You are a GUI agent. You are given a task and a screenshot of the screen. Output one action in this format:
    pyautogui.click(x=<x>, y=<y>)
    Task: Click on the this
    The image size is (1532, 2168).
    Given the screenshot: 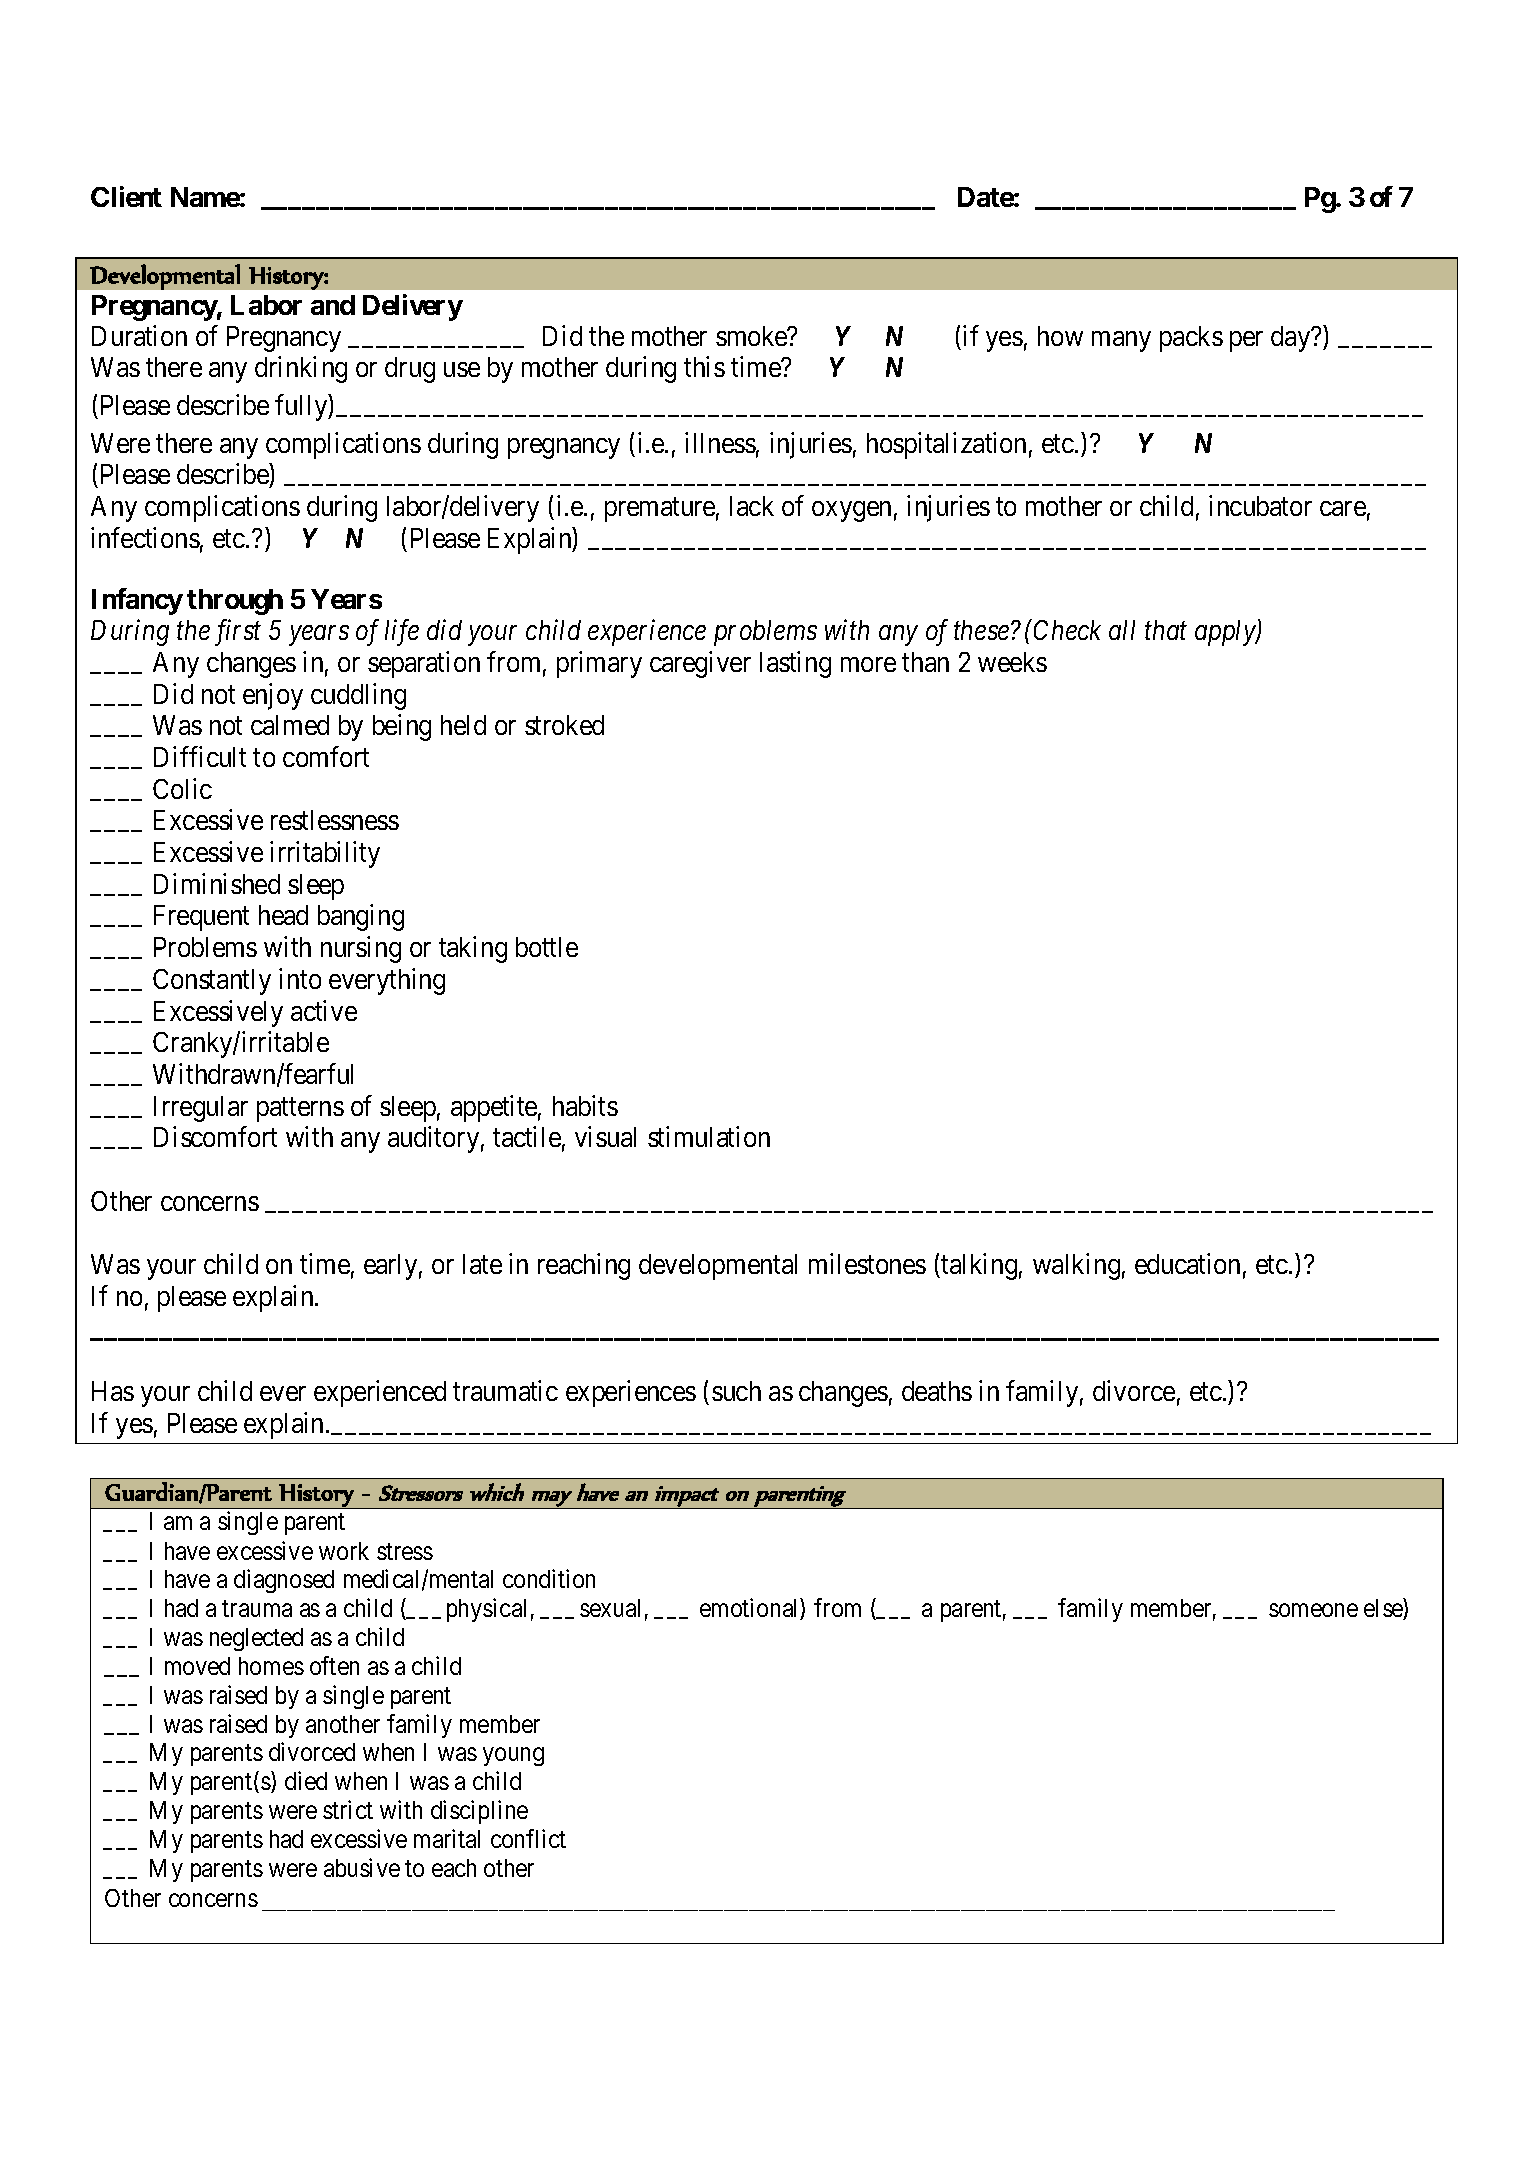 What is the action you would take?
    pyautogui.click(x=704, y=367)
